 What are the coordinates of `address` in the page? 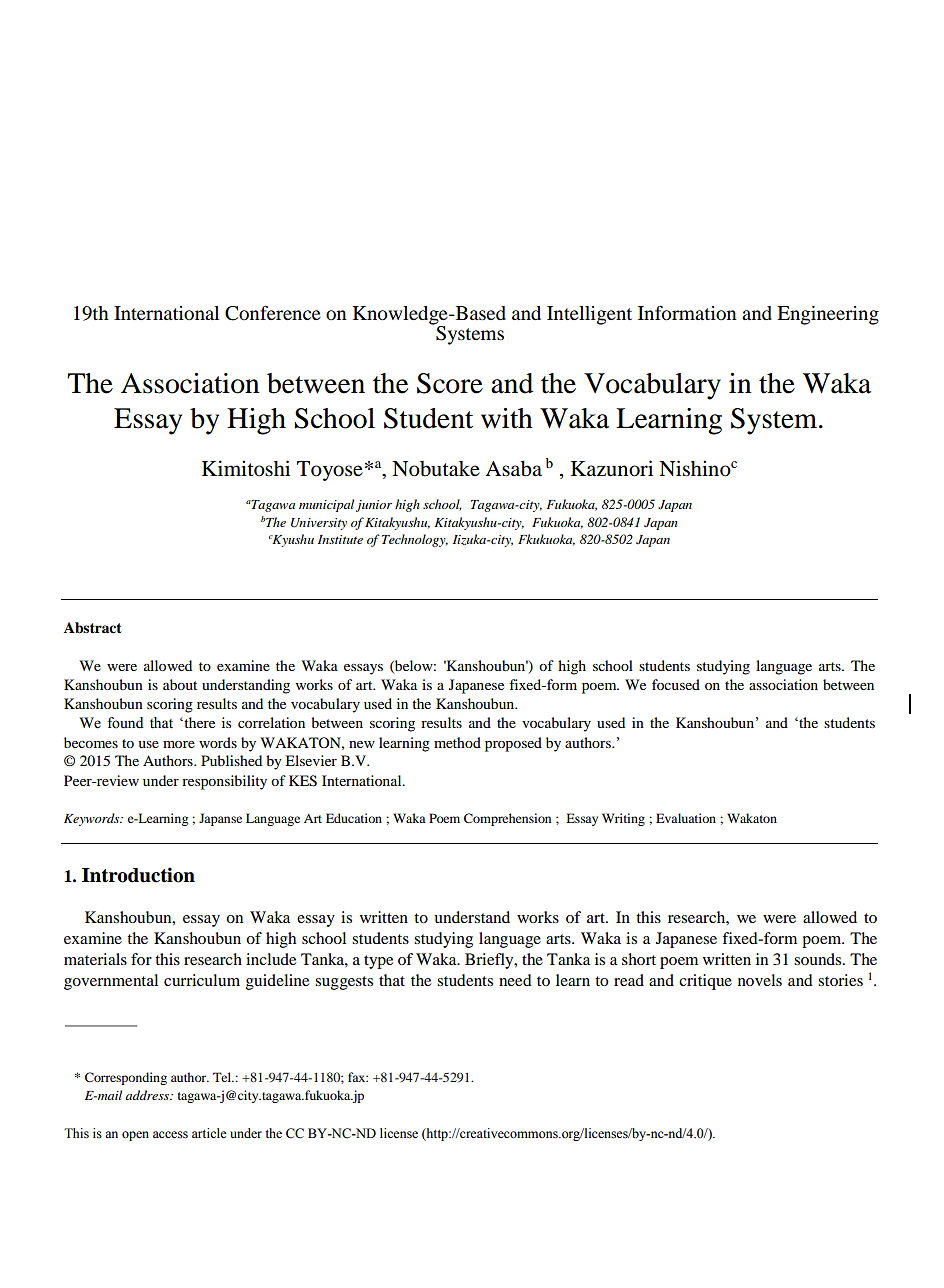 It's located at (148, 1095).
